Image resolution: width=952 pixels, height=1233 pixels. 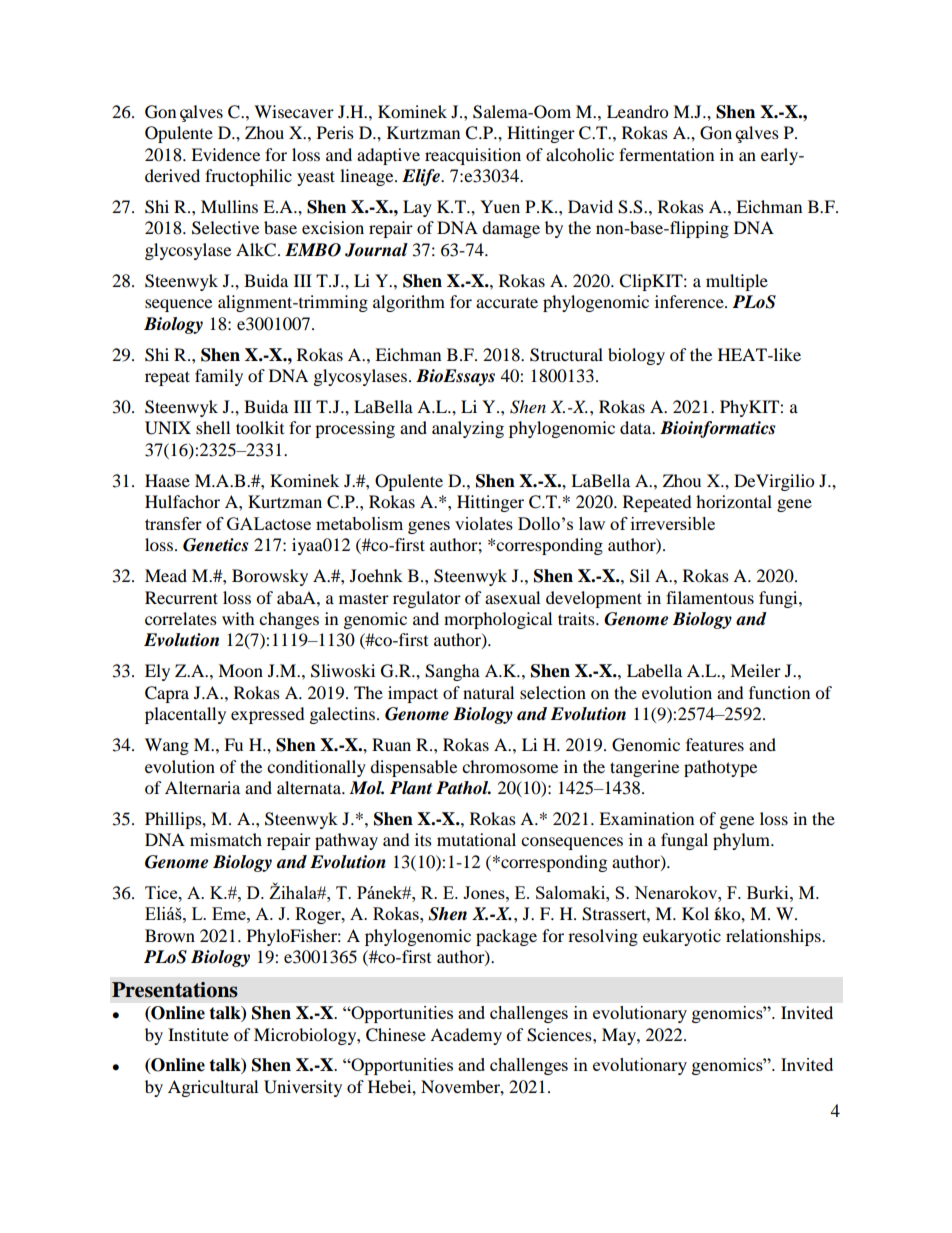 I want to click on Mullins, so click(x=229, y=206).
